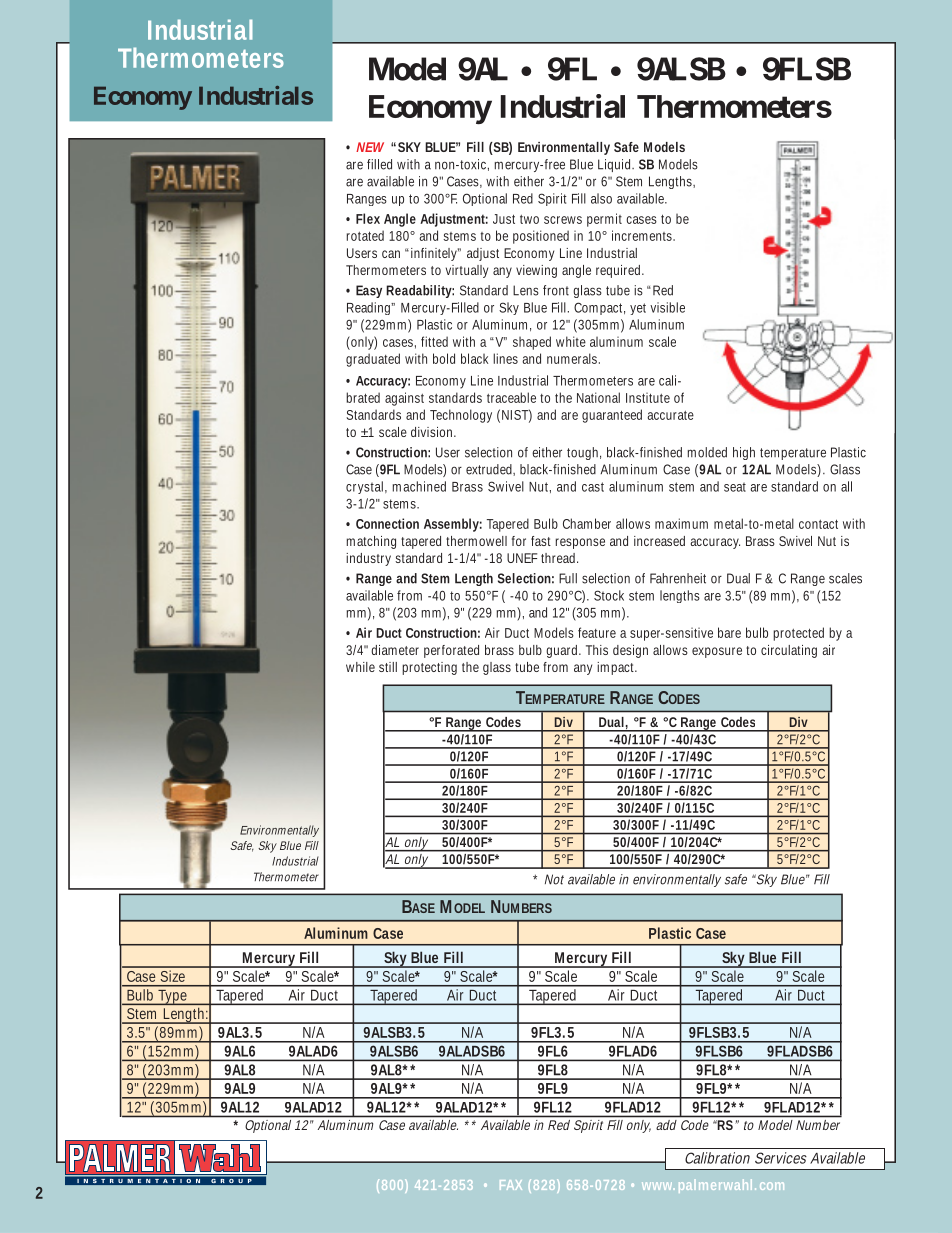  Describe the element at coordinates (511, 1185) in the page. I see `FAX` at that location.
